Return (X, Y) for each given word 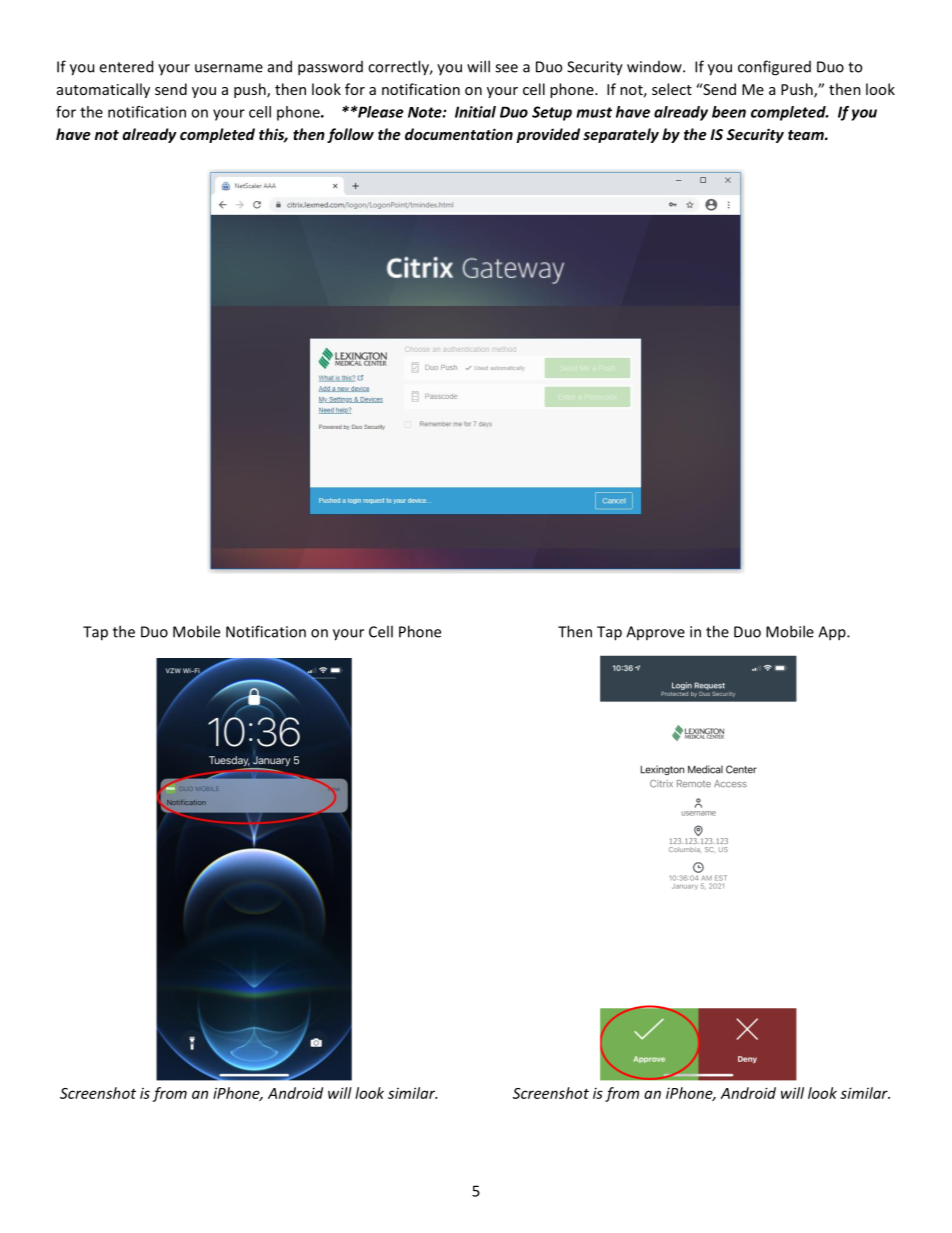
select (672, 89)
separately (621, 135)
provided (548, 135)
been (729, 112)
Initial (475, 112)
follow (350, 135)
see (506, 68)
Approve (655, 633)
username (229, 68)
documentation (459, 134)
